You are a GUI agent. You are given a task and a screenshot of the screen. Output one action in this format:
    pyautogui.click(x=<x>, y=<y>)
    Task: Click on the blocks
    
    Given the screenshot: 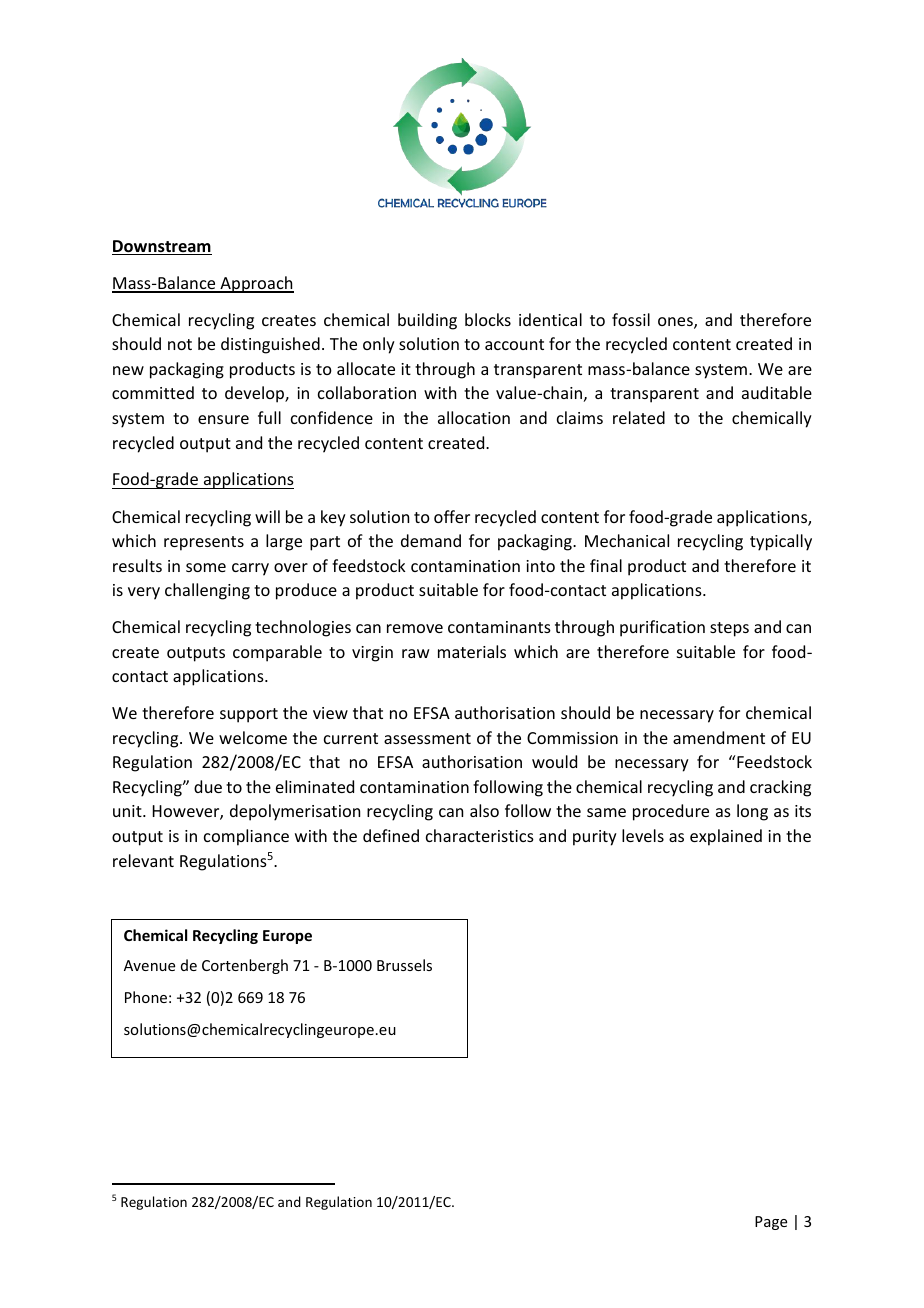 What is the action you would take?
    pyautogui.click(x=488, y=319)
